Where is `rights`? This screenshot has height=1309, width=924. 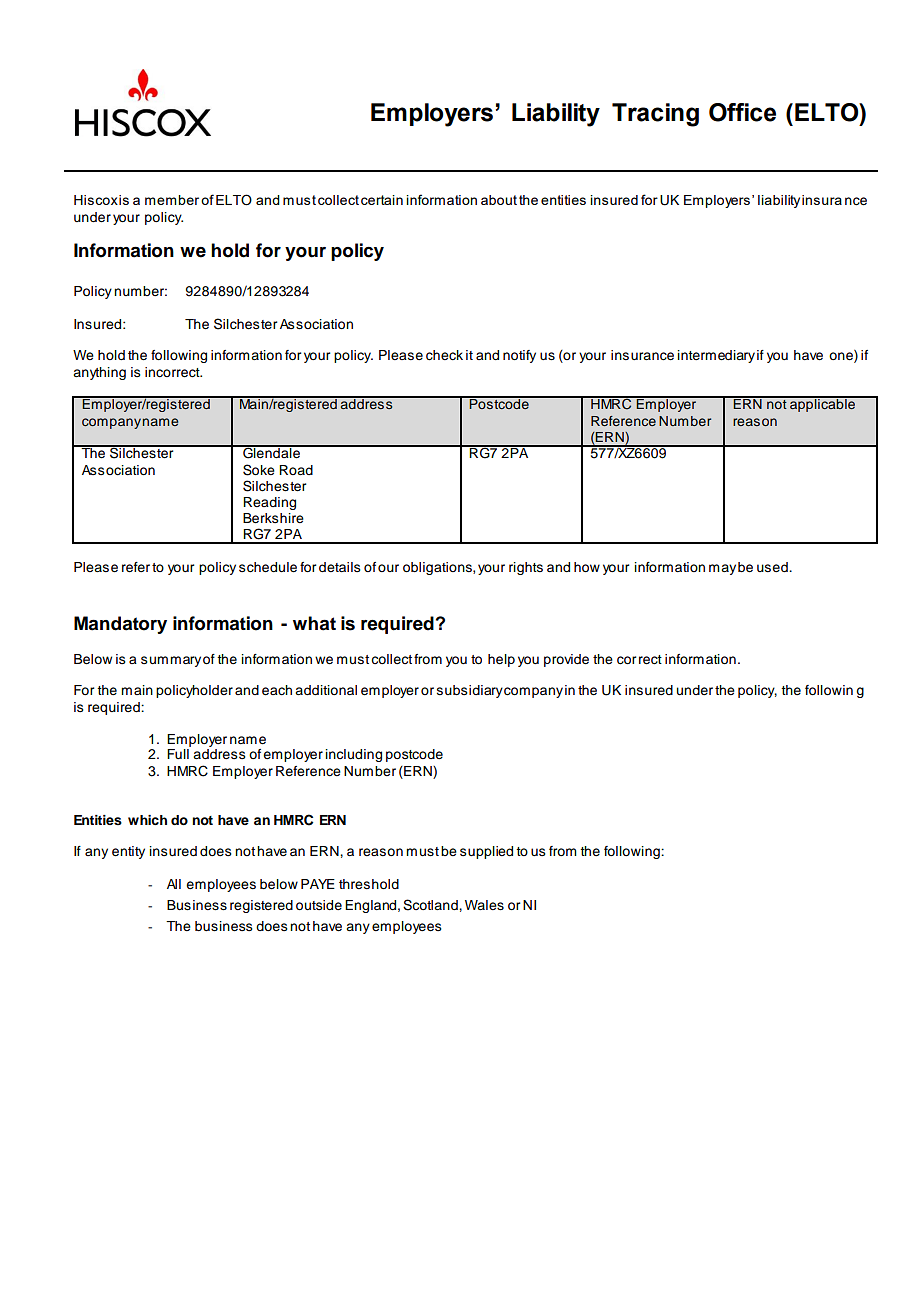
rights is located at coordinates (526, 568).
